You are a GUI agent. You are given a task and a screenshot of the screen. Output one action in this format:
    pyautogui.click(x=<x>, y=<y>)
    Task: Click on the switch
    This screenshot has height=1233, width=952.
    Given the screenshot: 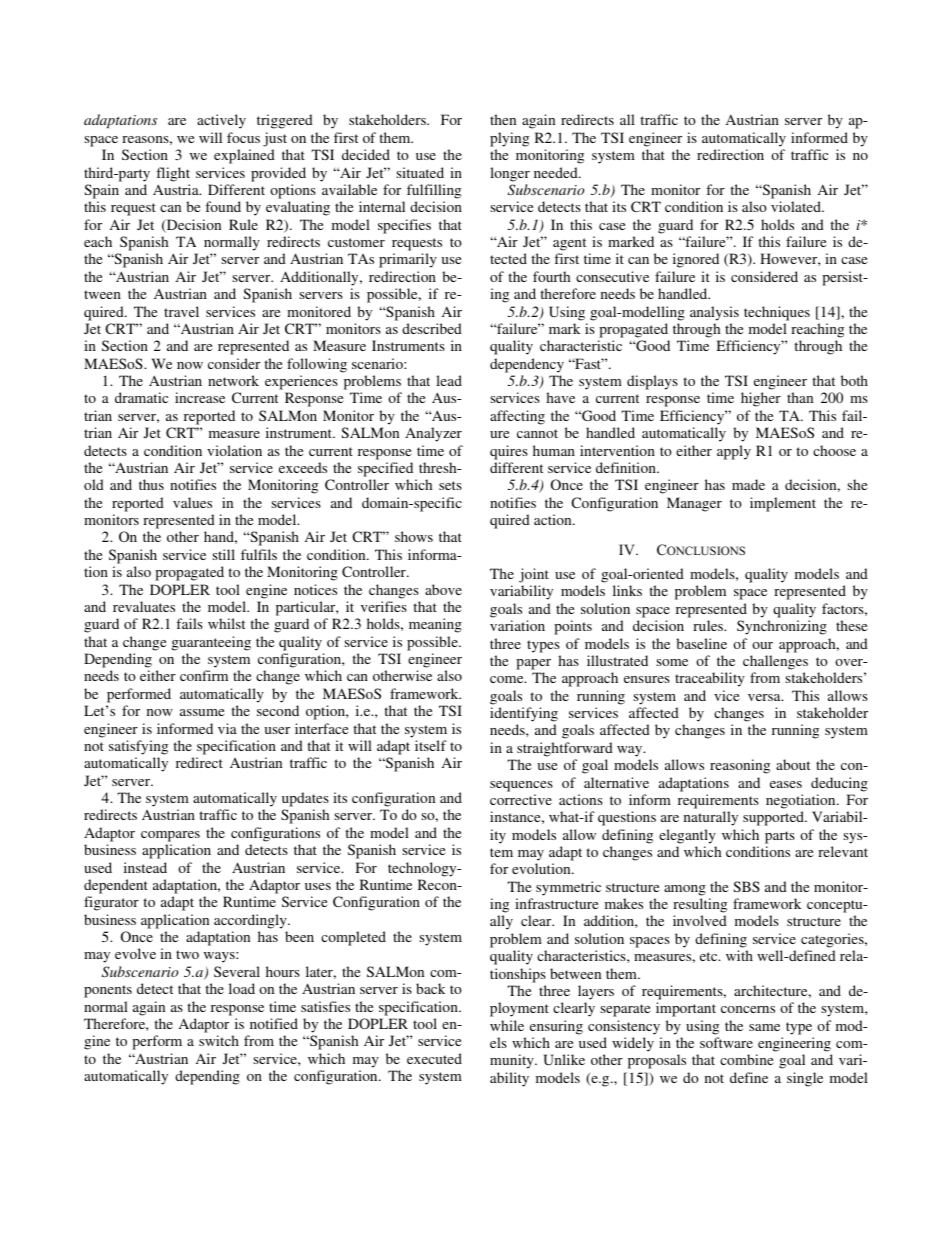 What is the action you would take?
    pyautogui.click(x=219, y=1040)
